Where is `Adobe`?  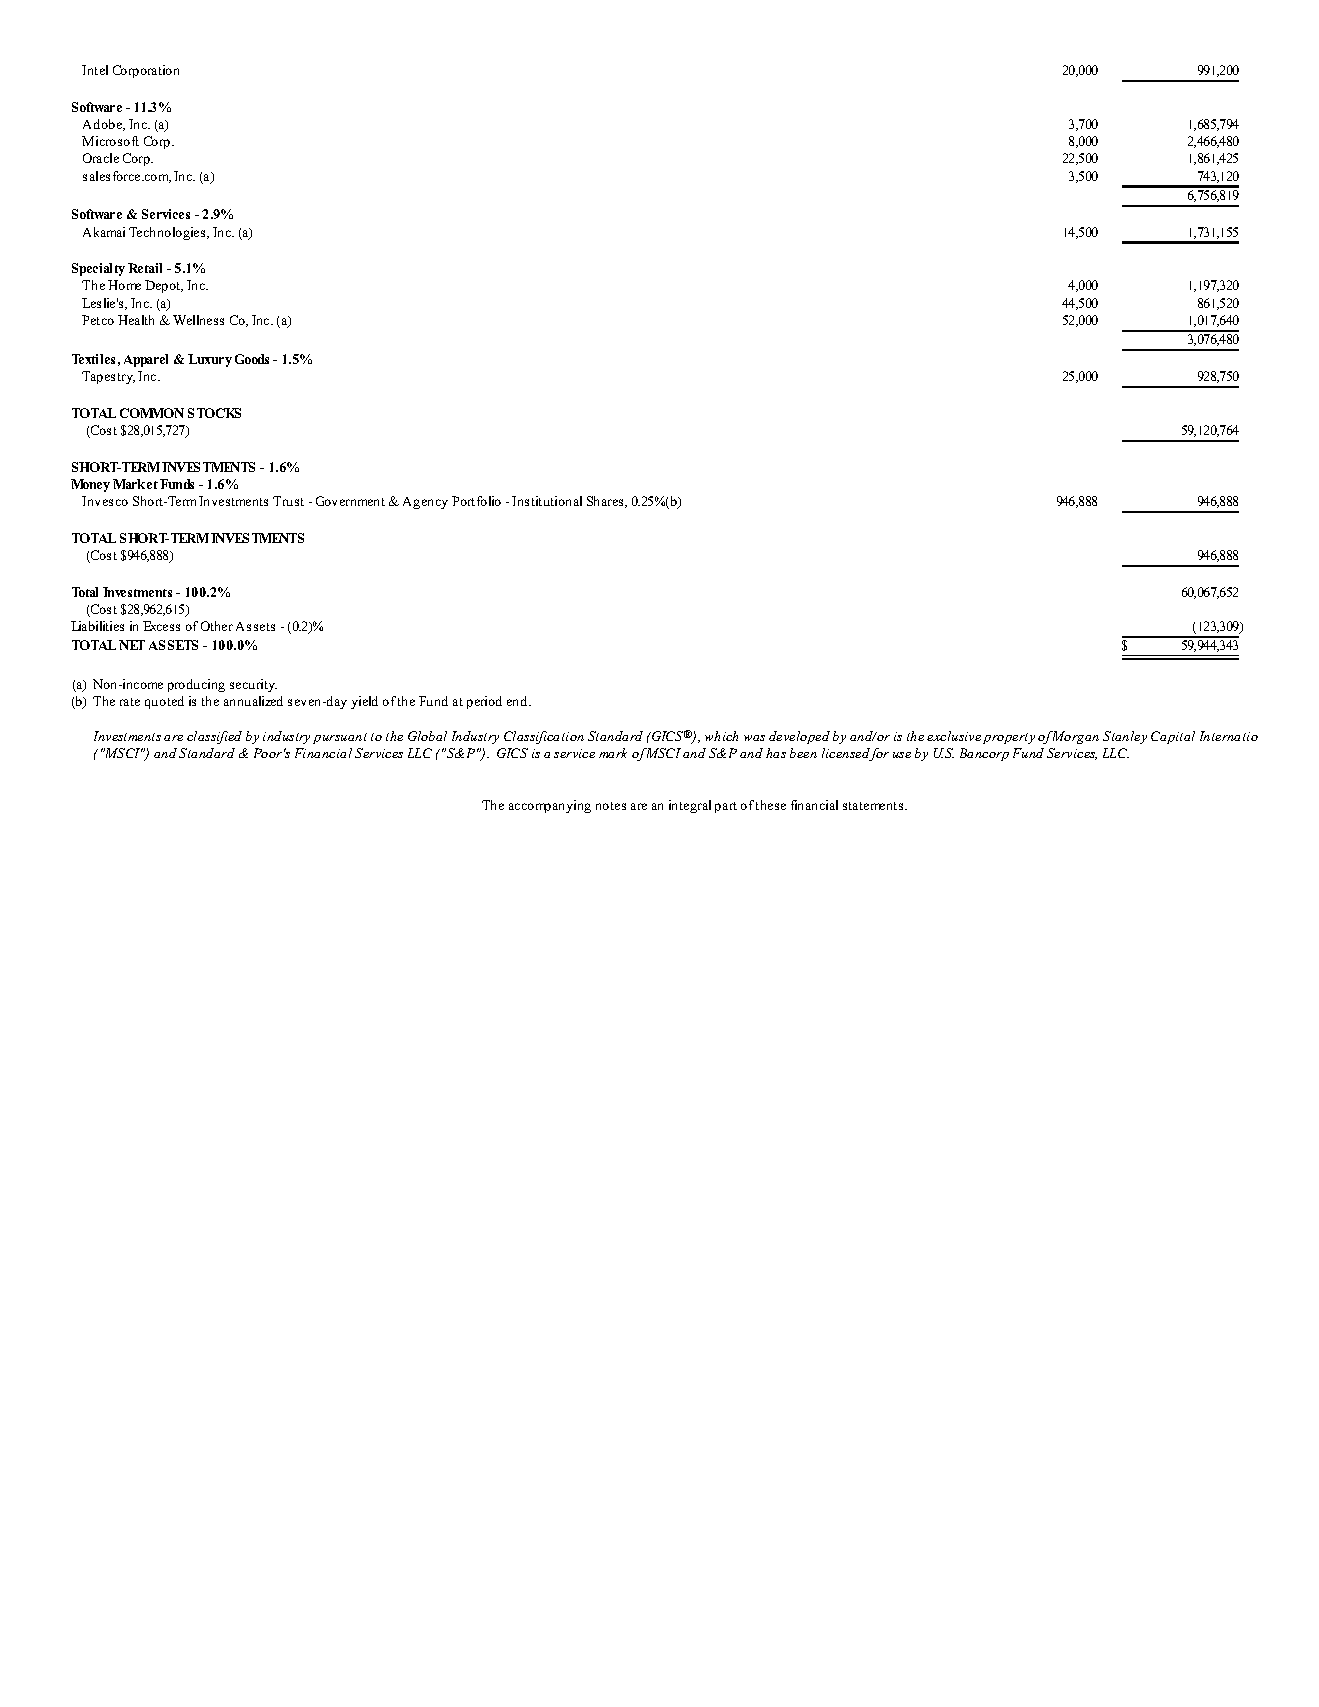 Adobe is located at coordinates (104, 125).
